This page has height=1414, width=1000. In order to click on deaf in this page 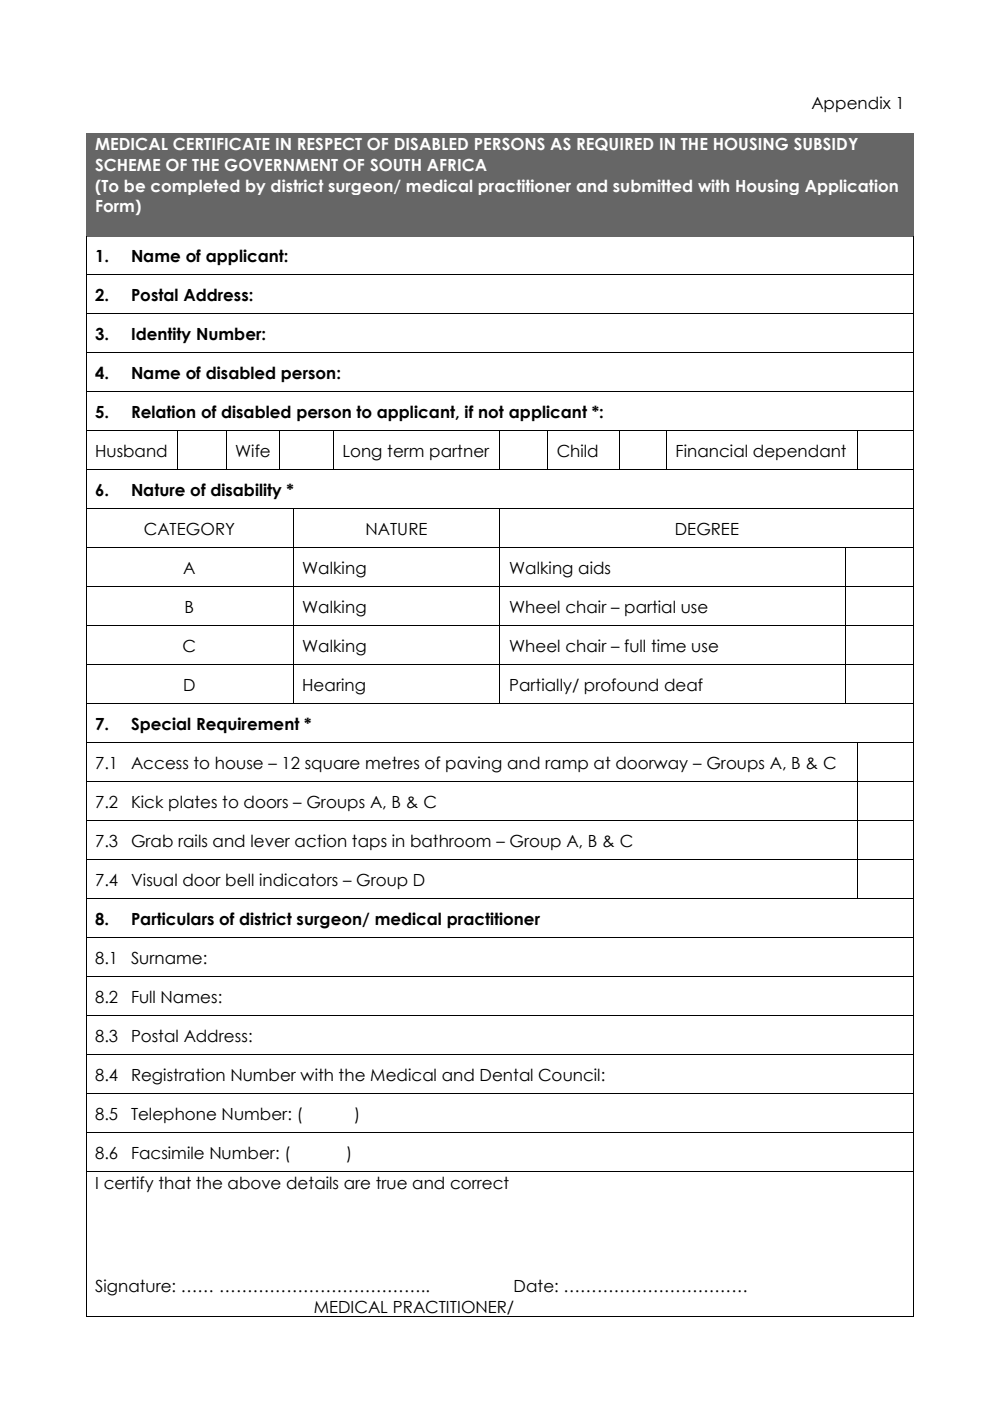, I will do `click(683, 685)`.
